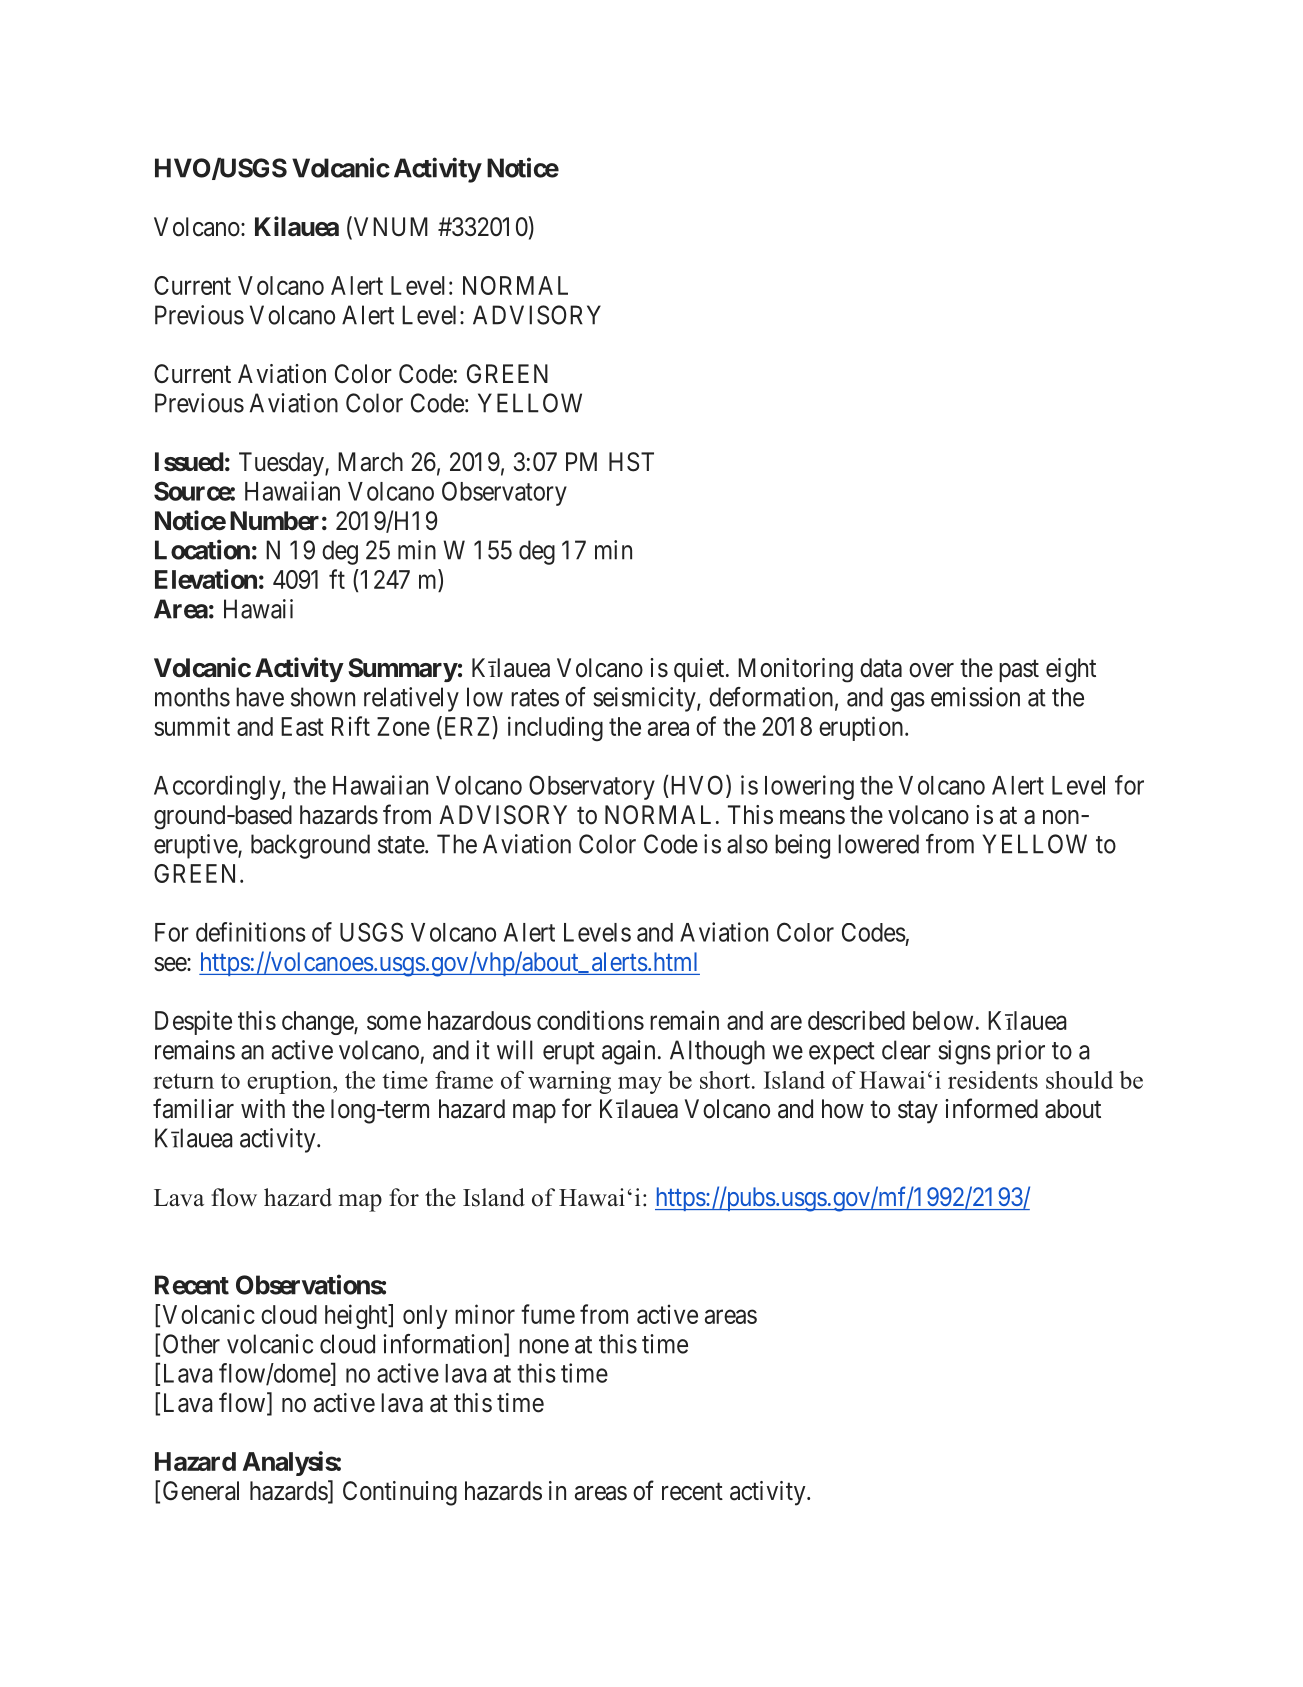 The height and width of the screenshot is (1687, 1303). I want to click on fume, so click(548, 1314).
